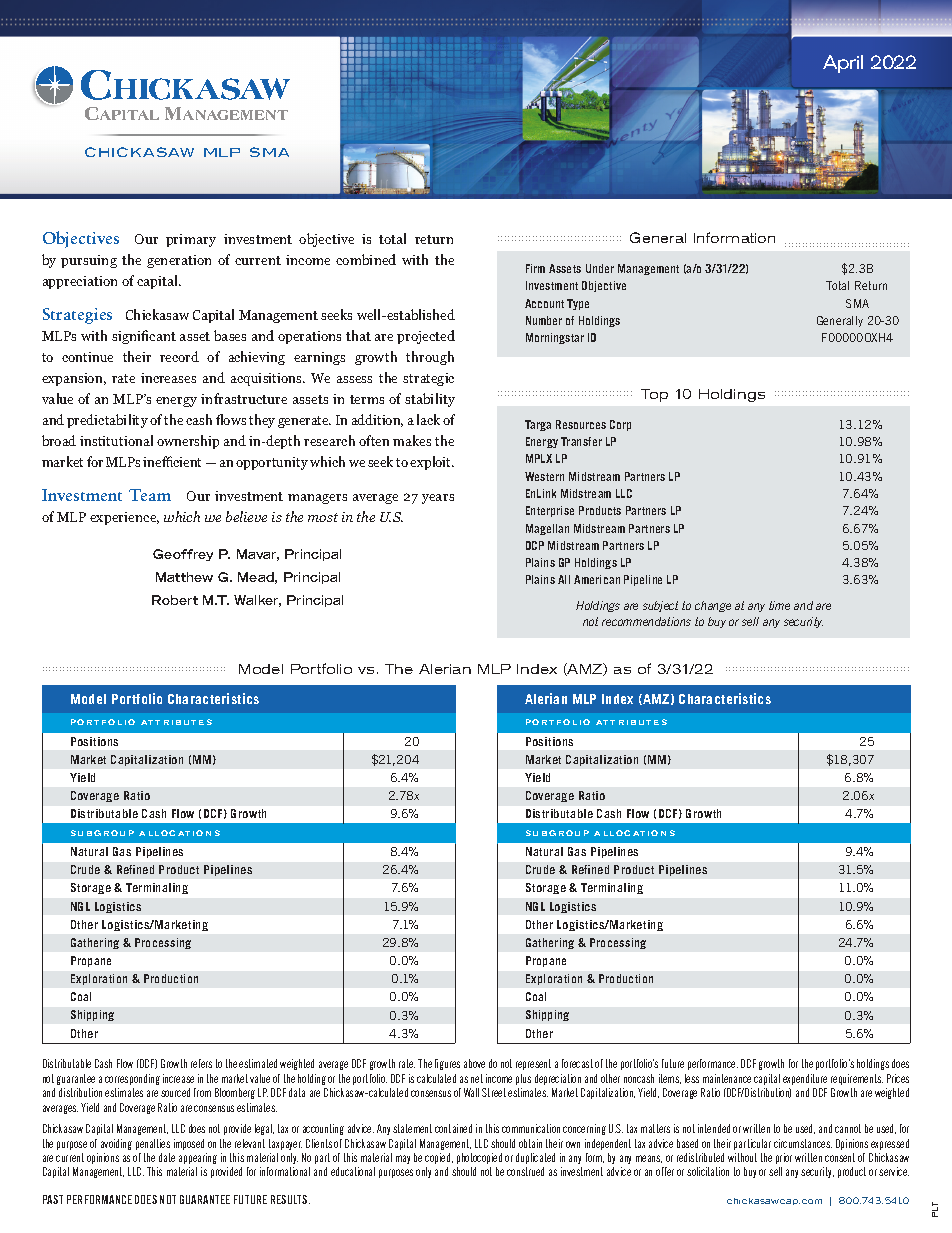 This document has height=1233, width=952. What do you see at coordinates (167, 1157) in the document?
I see `date` at bounding box center [167, 1157].
